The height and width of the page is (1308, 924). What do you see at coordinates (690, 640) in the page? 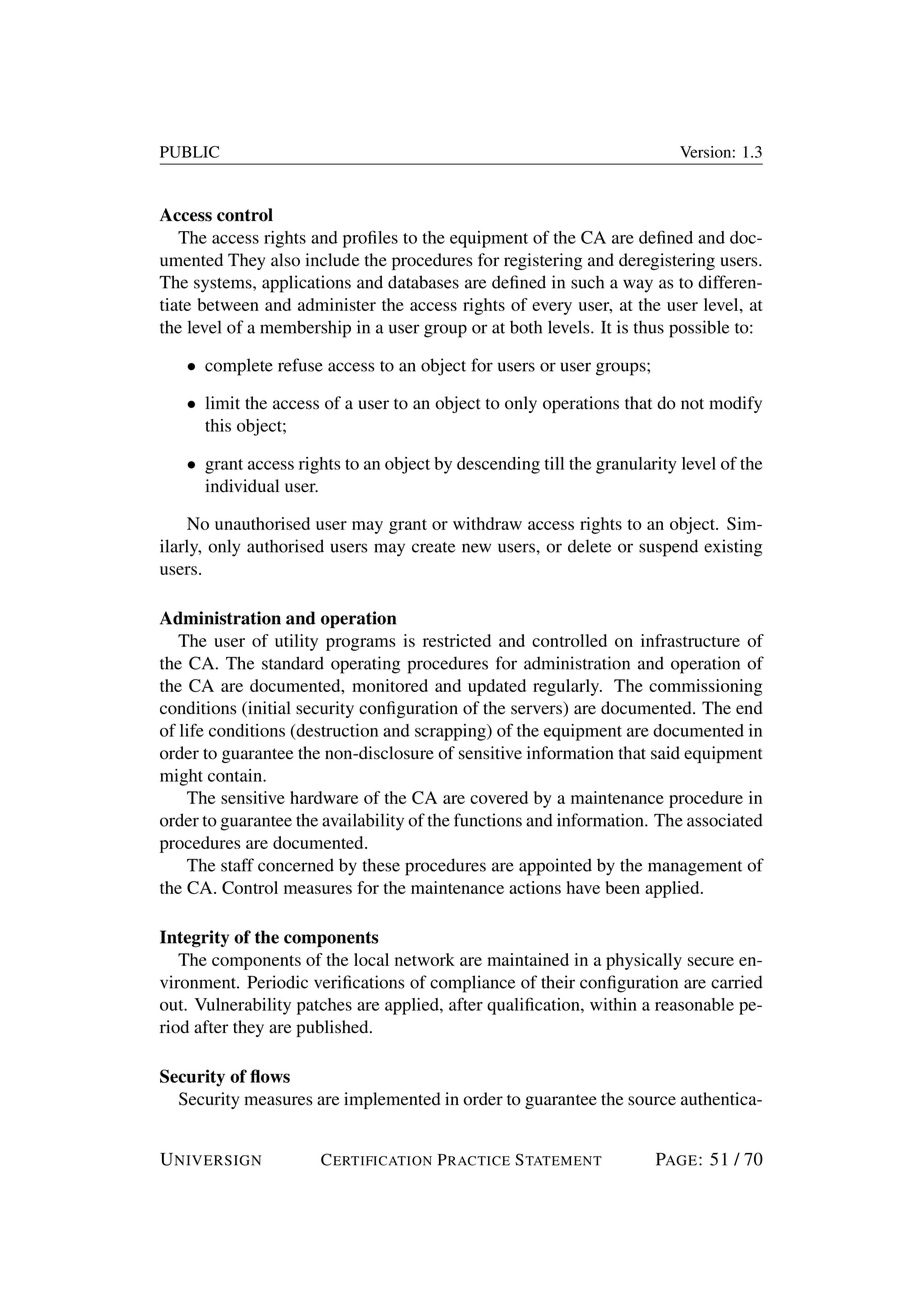
I see `infrastructure` at bounding box center [690, 640].
